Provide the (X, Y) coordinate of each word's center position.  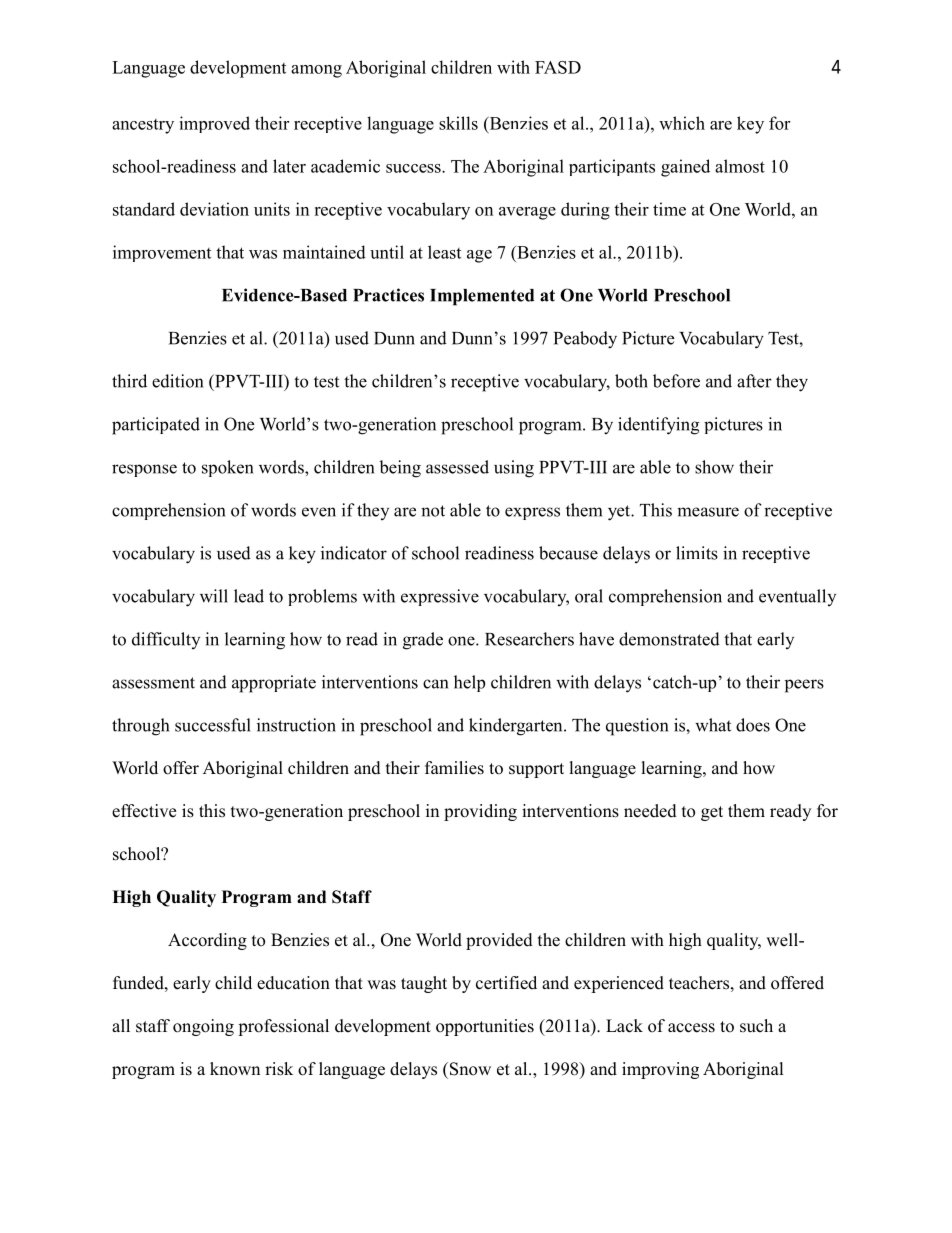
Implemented (482, 297)
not (433, 511)
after (754, 381)
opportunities (485, 1027)
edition (177, 381)
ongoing (203, 1027)
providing (480, 812)
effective (144, 811)
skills (458, 123)
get (712, 813)
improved (214, 124)
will (214, 596)
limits (697, 553)
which (682, 123)
